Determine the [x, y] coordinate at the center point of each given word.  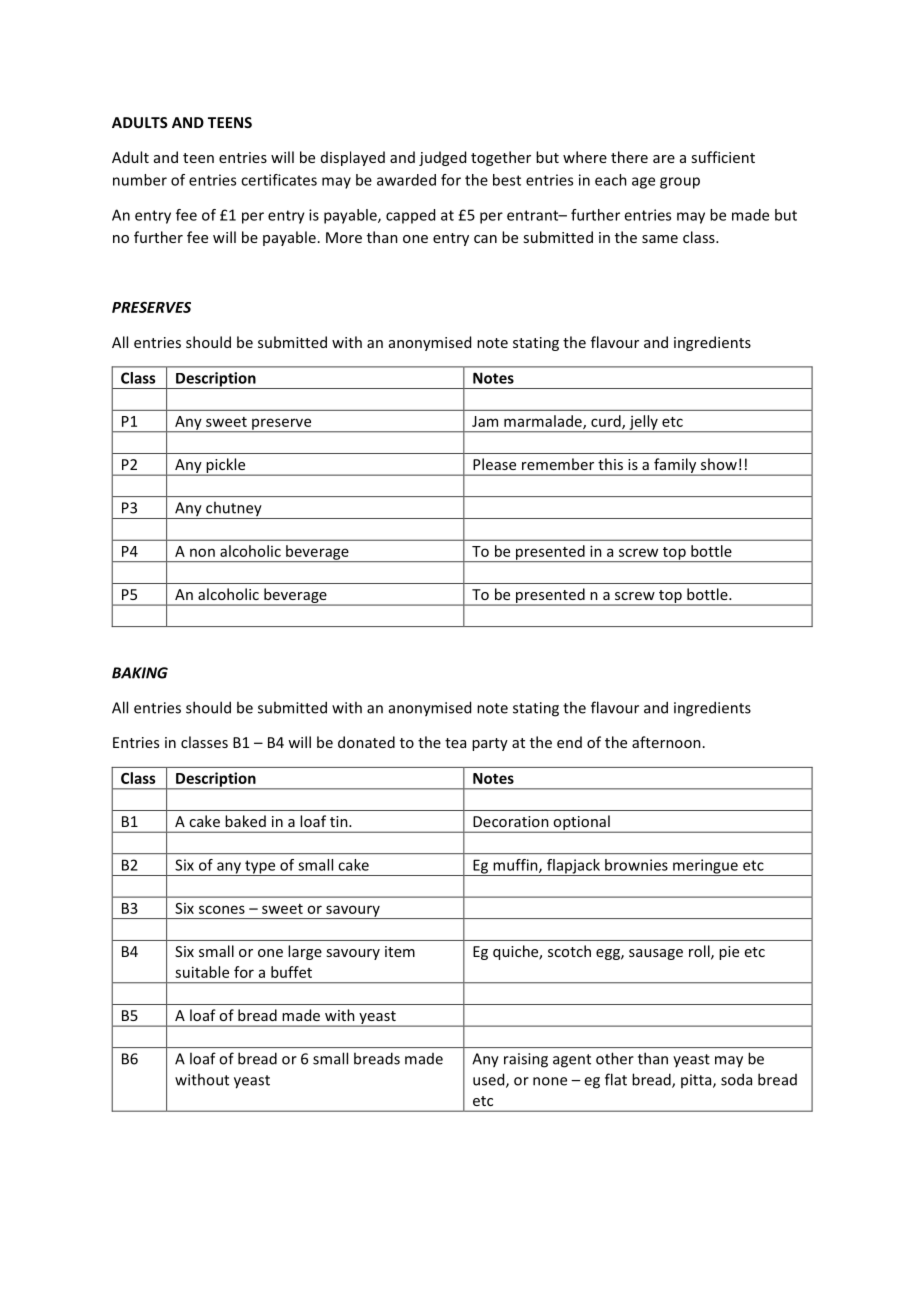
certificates [279, 180]
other [615, 1058]
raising [526, 1060]
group [680, 183]
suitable [202, 972]
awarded [406, 180]
